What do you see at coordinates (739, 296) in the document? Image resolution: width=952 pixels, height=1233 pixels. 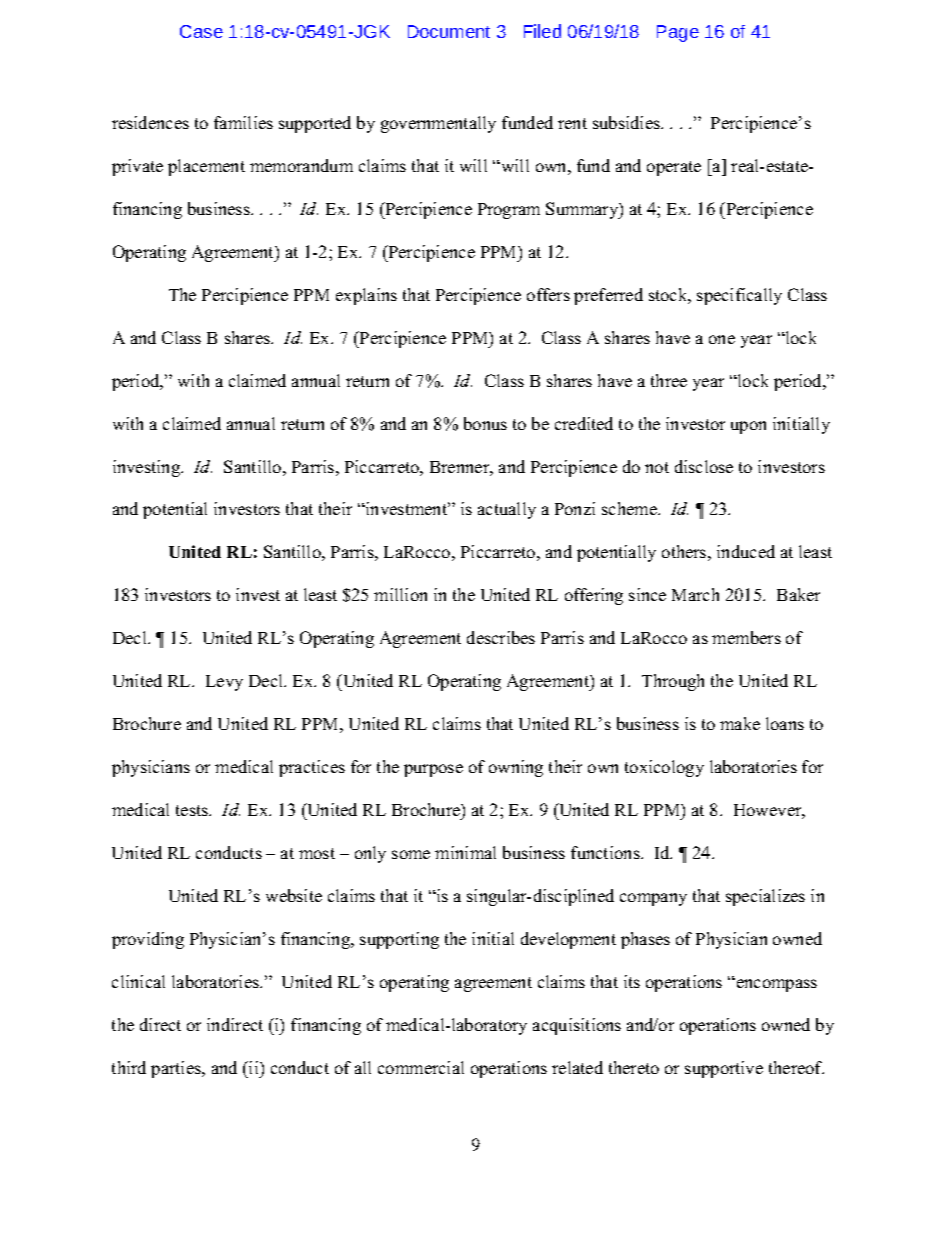 I see `specifically` at bounding box center [739, 296].
